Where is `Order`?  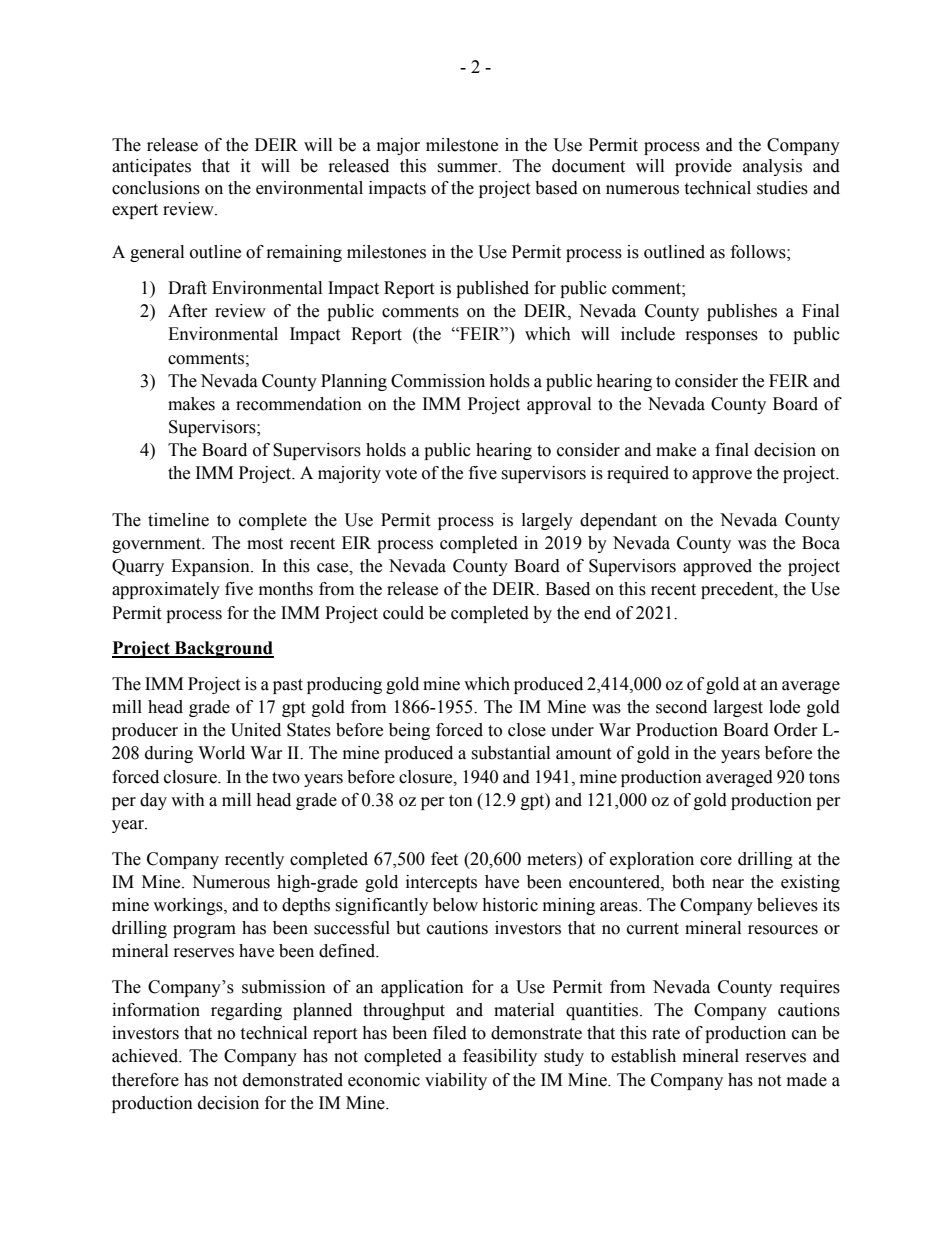 Order is located at coordinates (796, 730).
